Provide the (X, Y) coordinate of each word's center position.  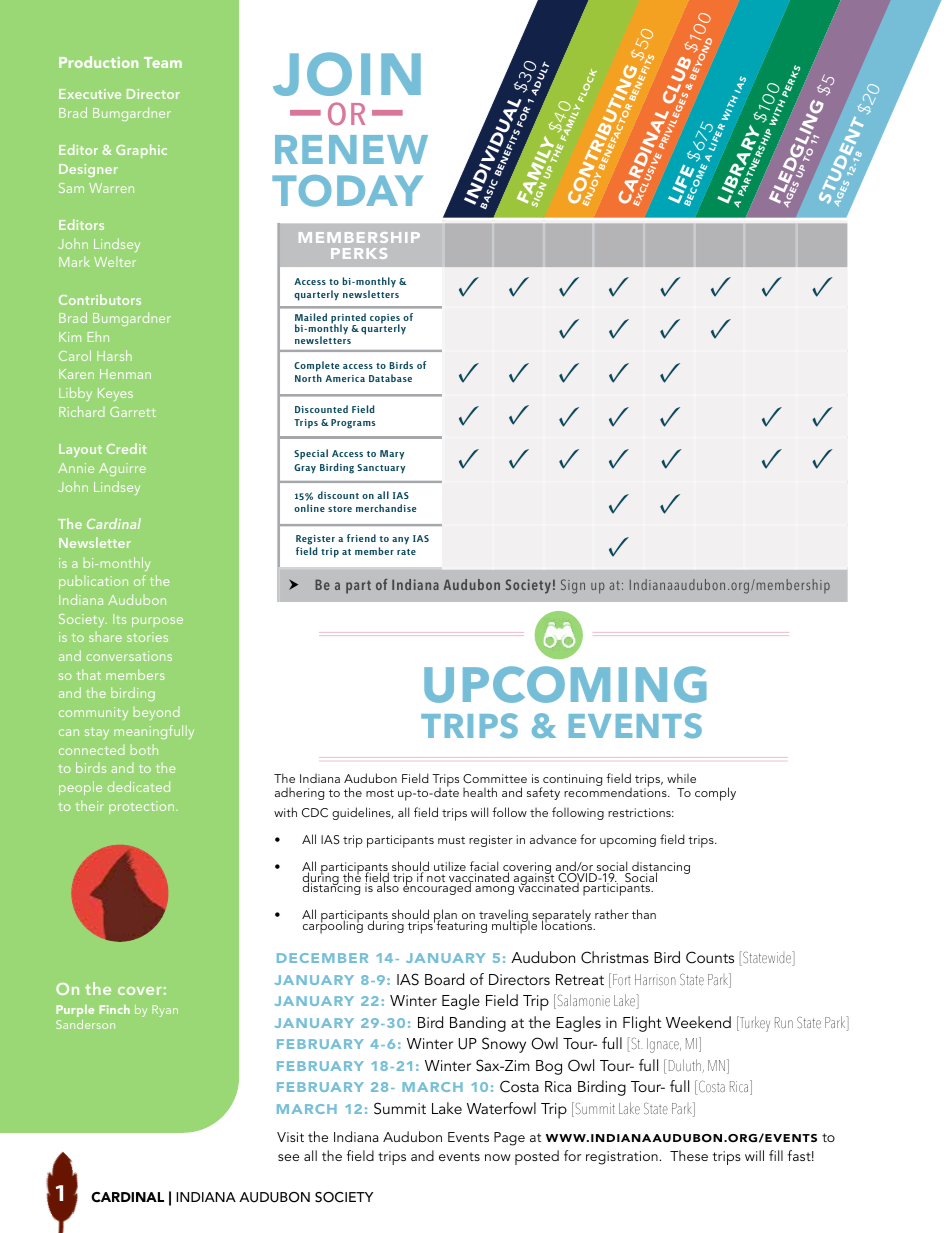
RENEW (351, 149)
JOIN (347, 74)
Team (163, 62)
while (681, 778)
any (400, 540)
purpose (157, 622)
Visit (290, 1137)
